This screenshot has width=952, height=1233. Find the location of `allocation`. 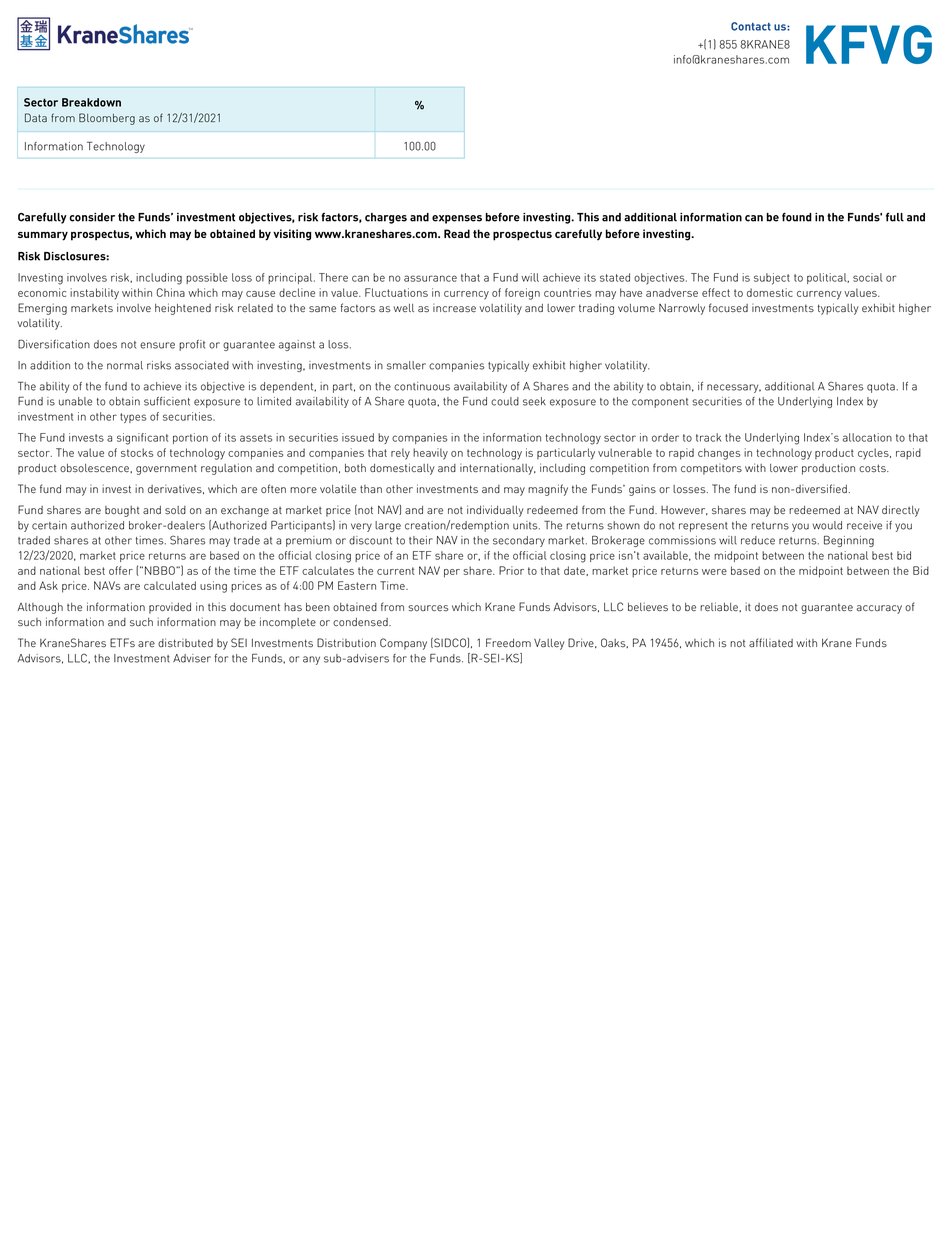

allocation is located at coordinates (867, 437).
